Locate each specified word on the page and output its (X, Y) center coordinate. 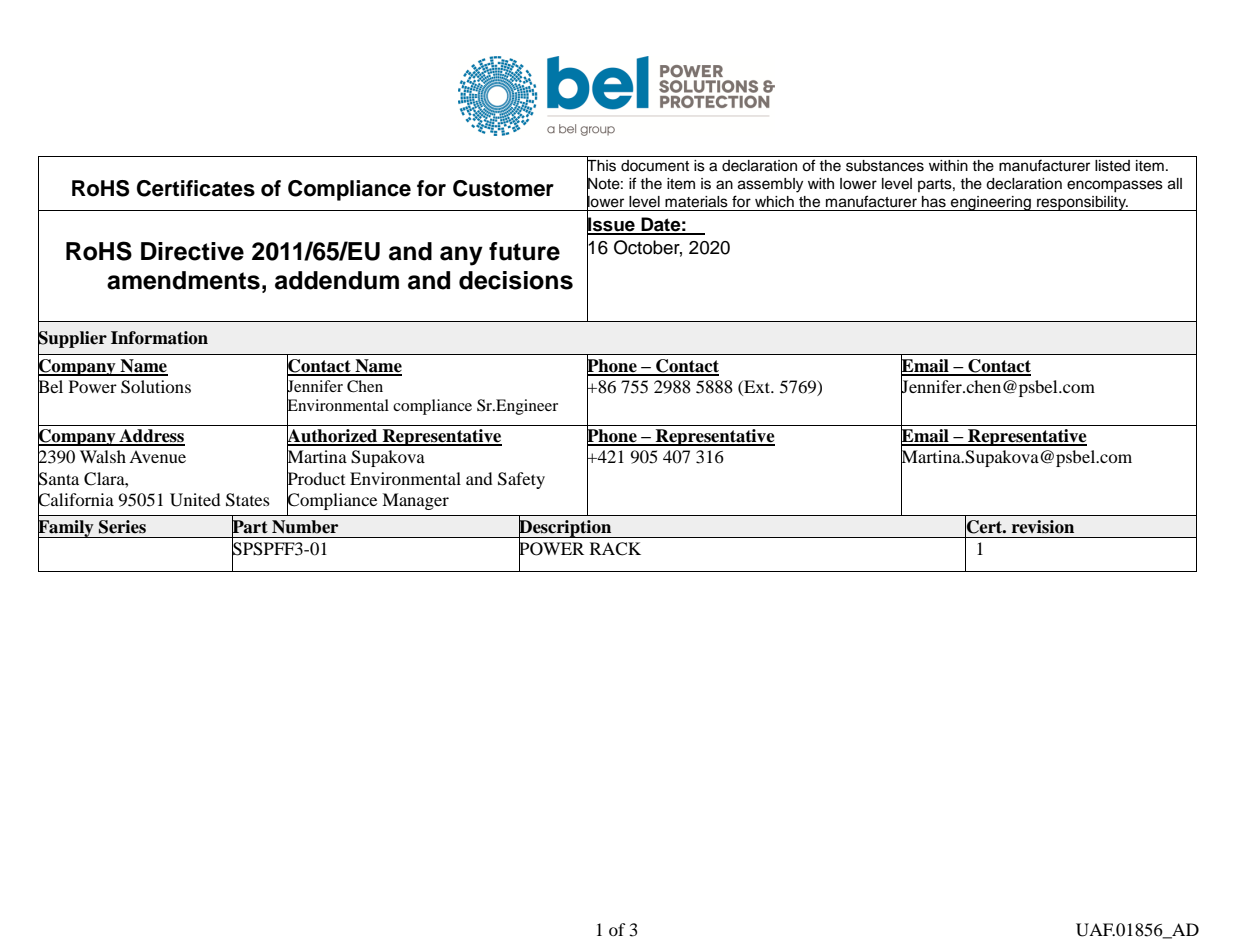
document (655, 166)
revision (1043, 527)
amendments (183, 280)
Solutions (156, 387)
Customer (503, 188)
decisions (516, 280)
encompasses (1115, 186)
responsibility (1082, 203)
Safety (521, 480)
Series (122, 527)
